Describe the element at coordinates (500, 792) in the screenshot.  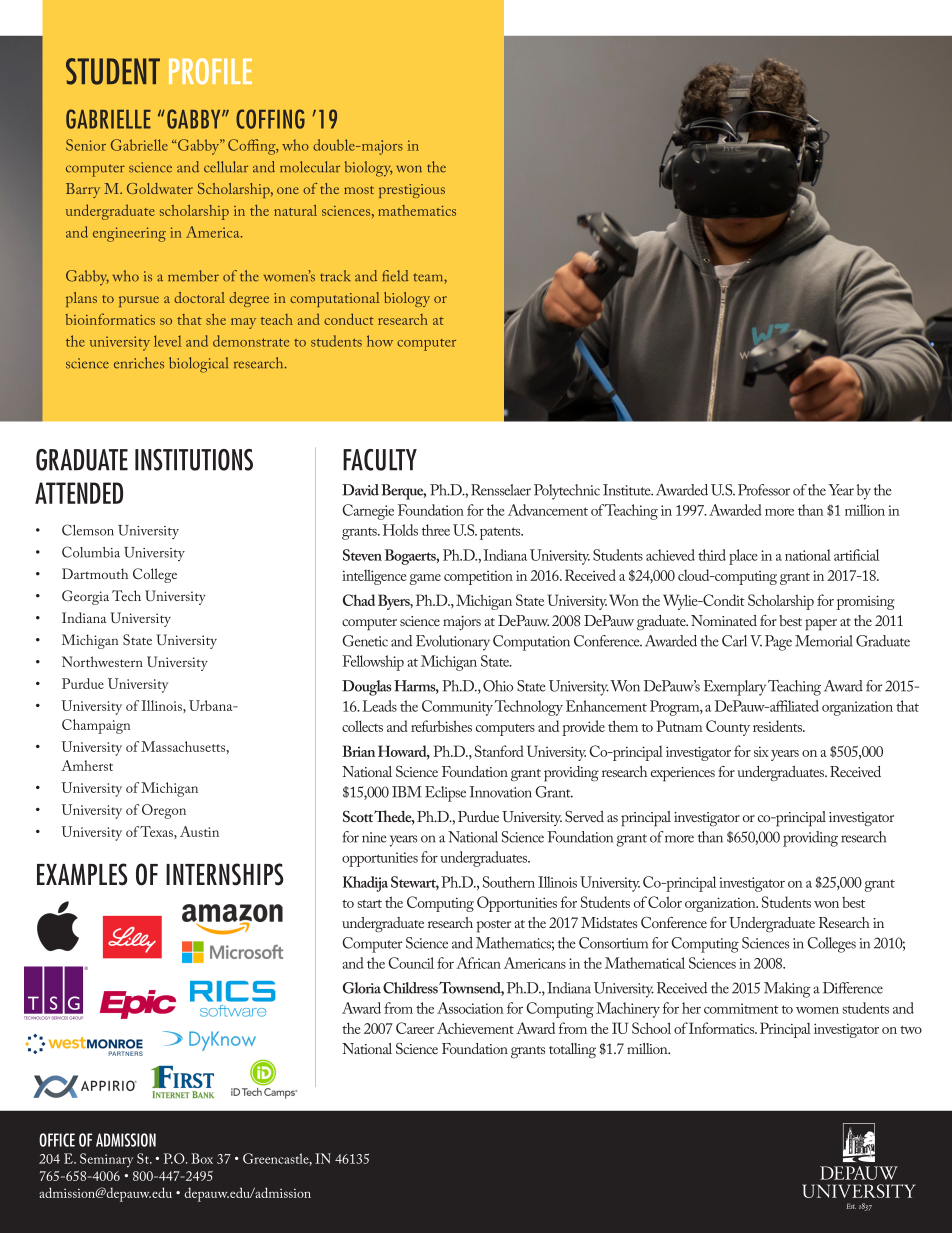
I see `Innovation` at that location.
